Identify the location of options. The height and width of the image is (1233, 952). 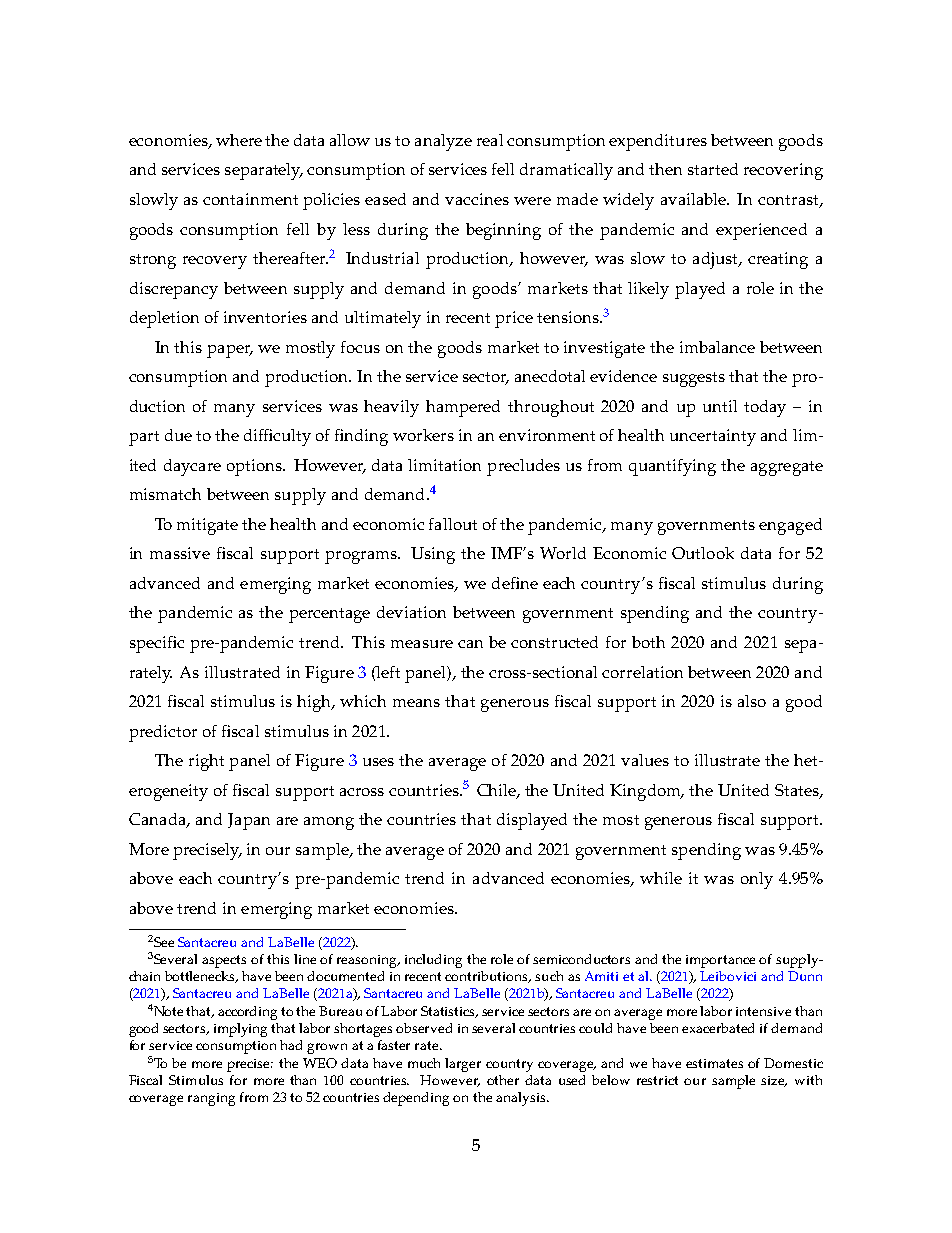
(255, 467).
